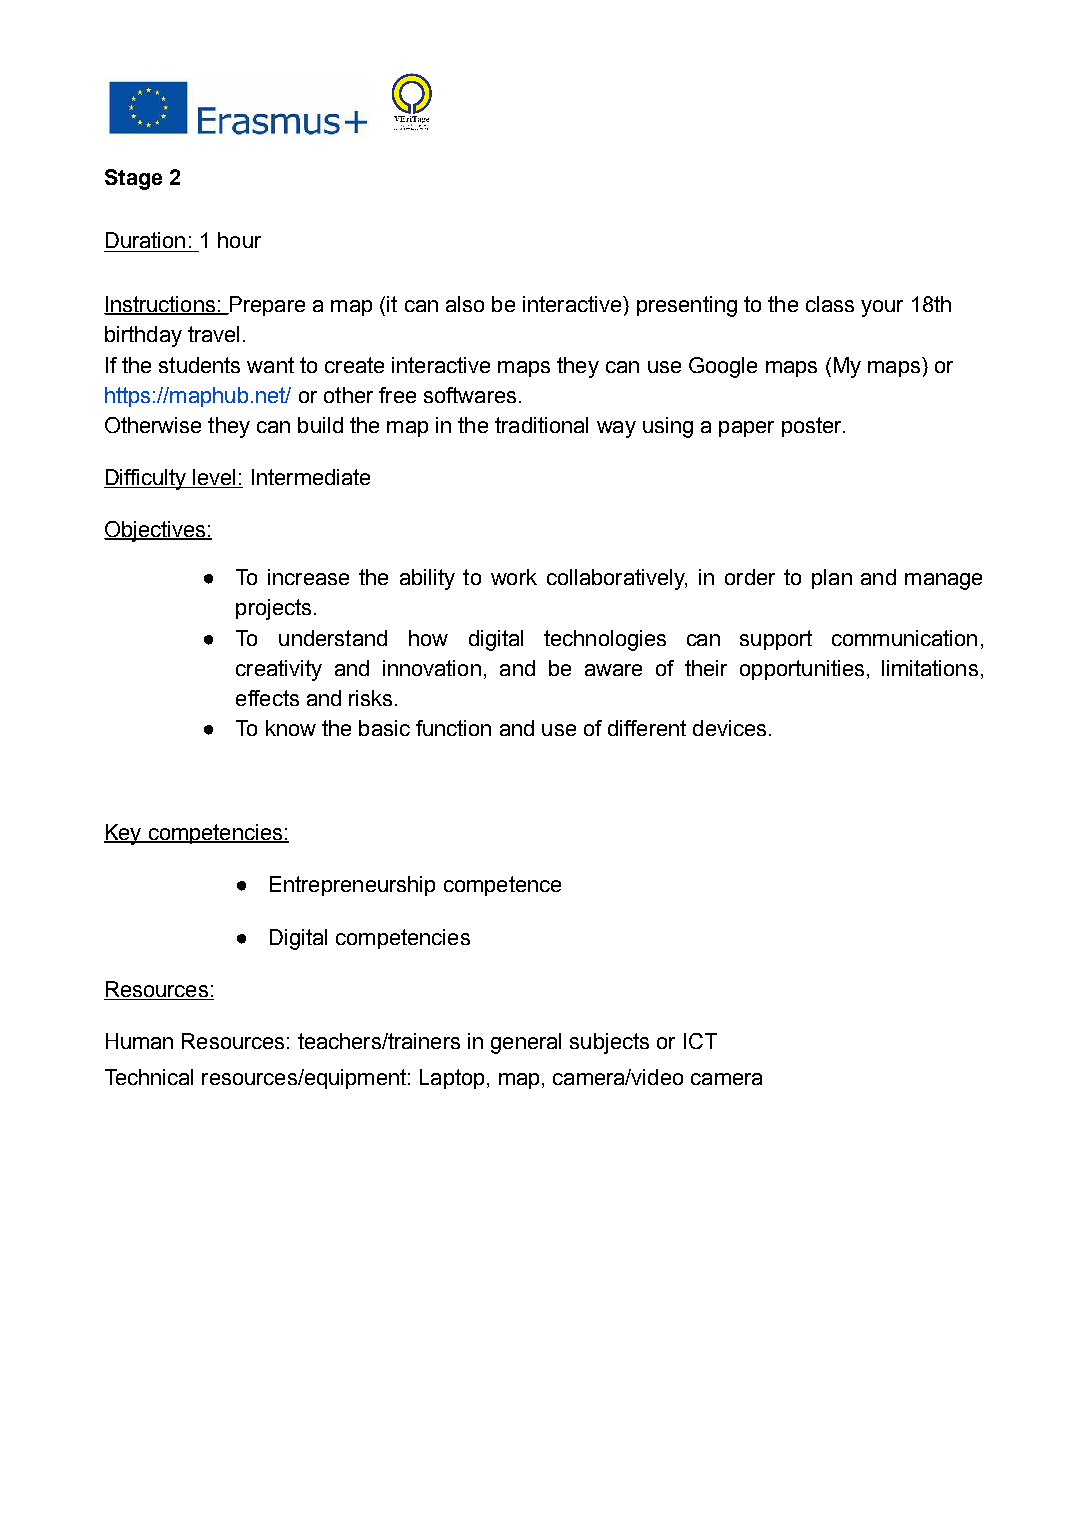  Describe the element at coordinates (465, 304) in the page. I see `also` at that location.
